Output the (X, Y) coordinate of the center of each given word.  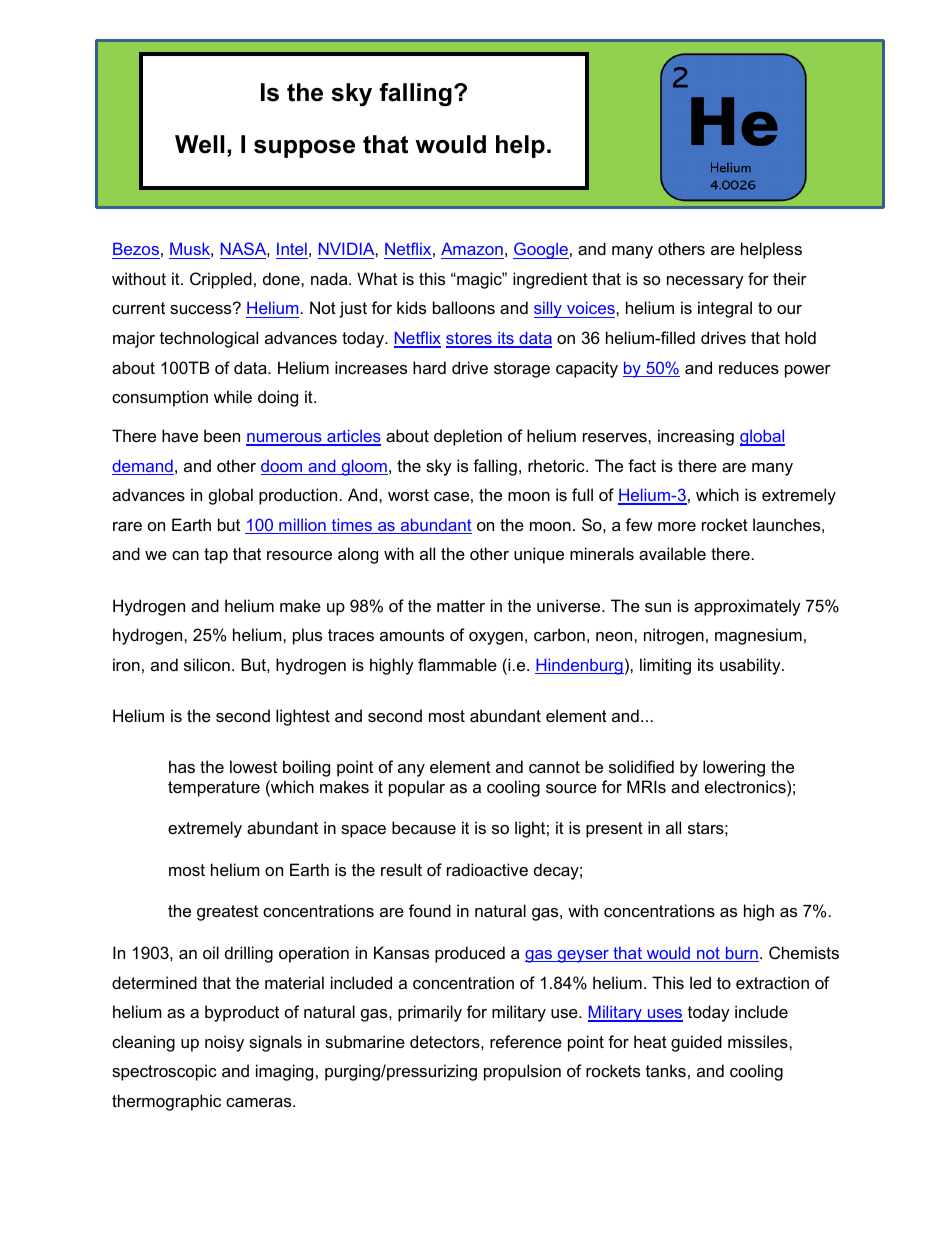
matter (461, 606)
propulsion (522, 1072)
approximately (747, 607)
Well (199, 144)
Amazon (472, 250)
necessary (705, 282)
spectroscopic (164, 1072)
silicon (207, 664)
